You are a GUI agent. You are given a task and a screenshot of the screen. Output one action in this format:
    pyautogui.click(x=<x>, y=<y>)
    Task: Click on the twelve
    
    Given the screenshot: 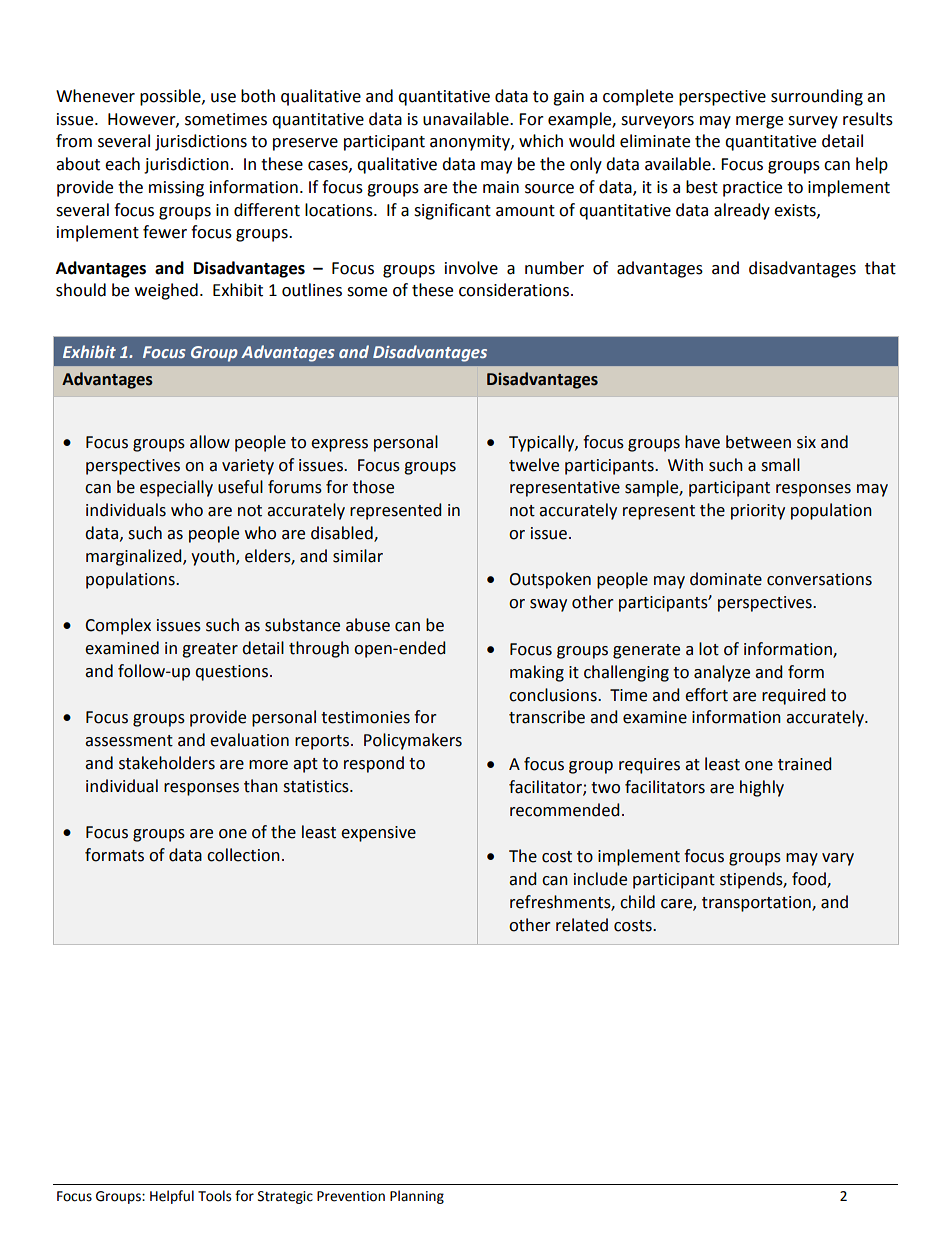 What is the action you would take?
    pyautogui.click(x=534, y=465)
